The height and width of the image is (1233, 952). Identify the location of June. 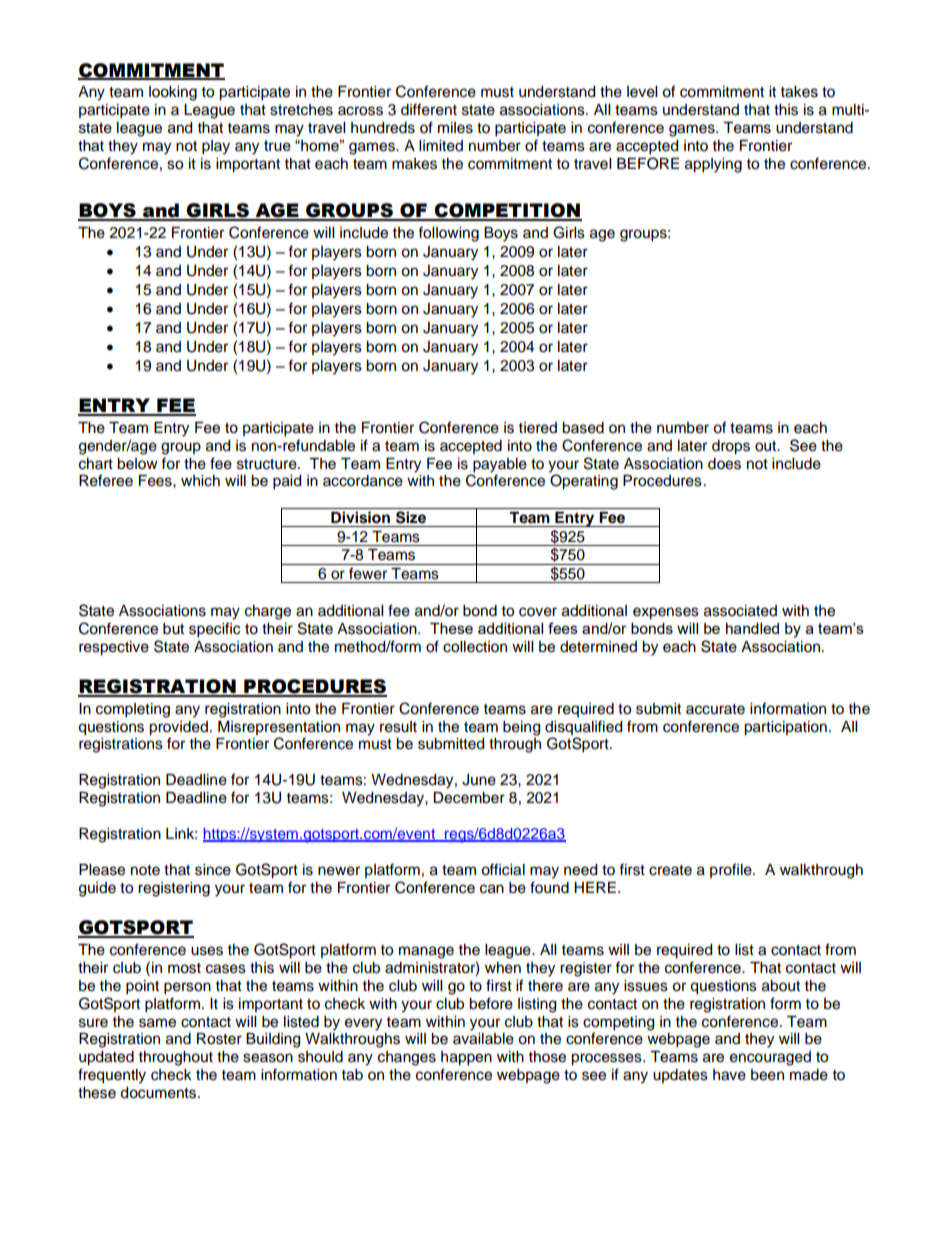
(479, 780).
